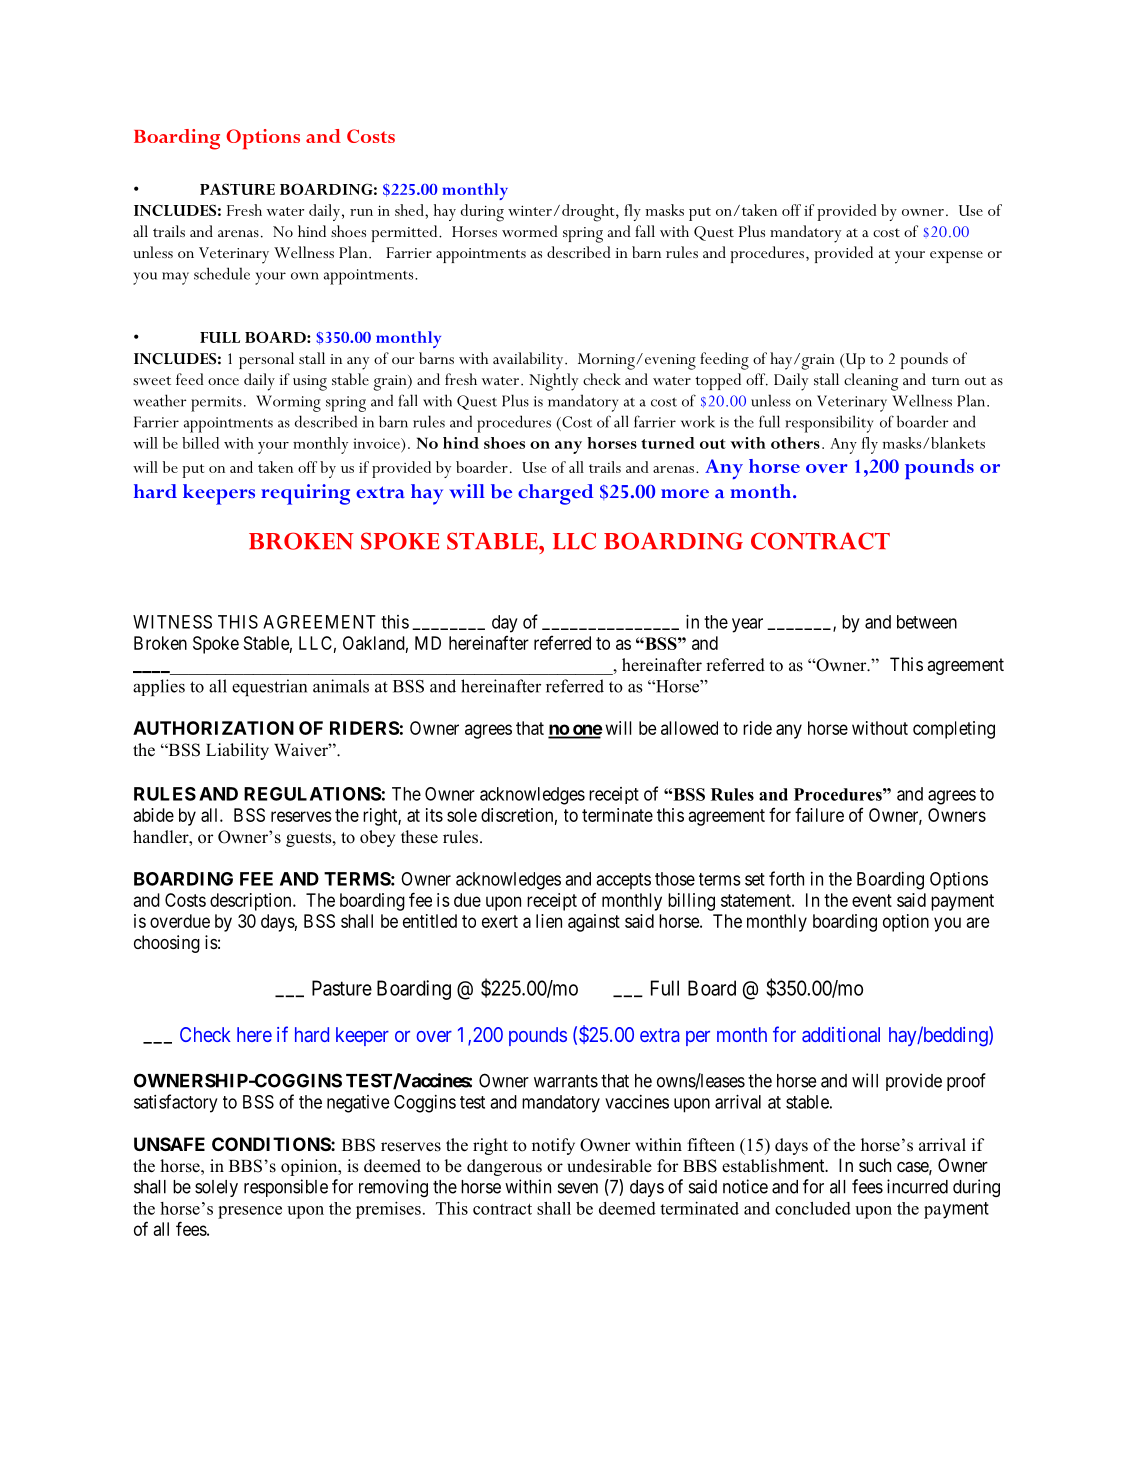  I want to click on expense, so click(956, 257).
